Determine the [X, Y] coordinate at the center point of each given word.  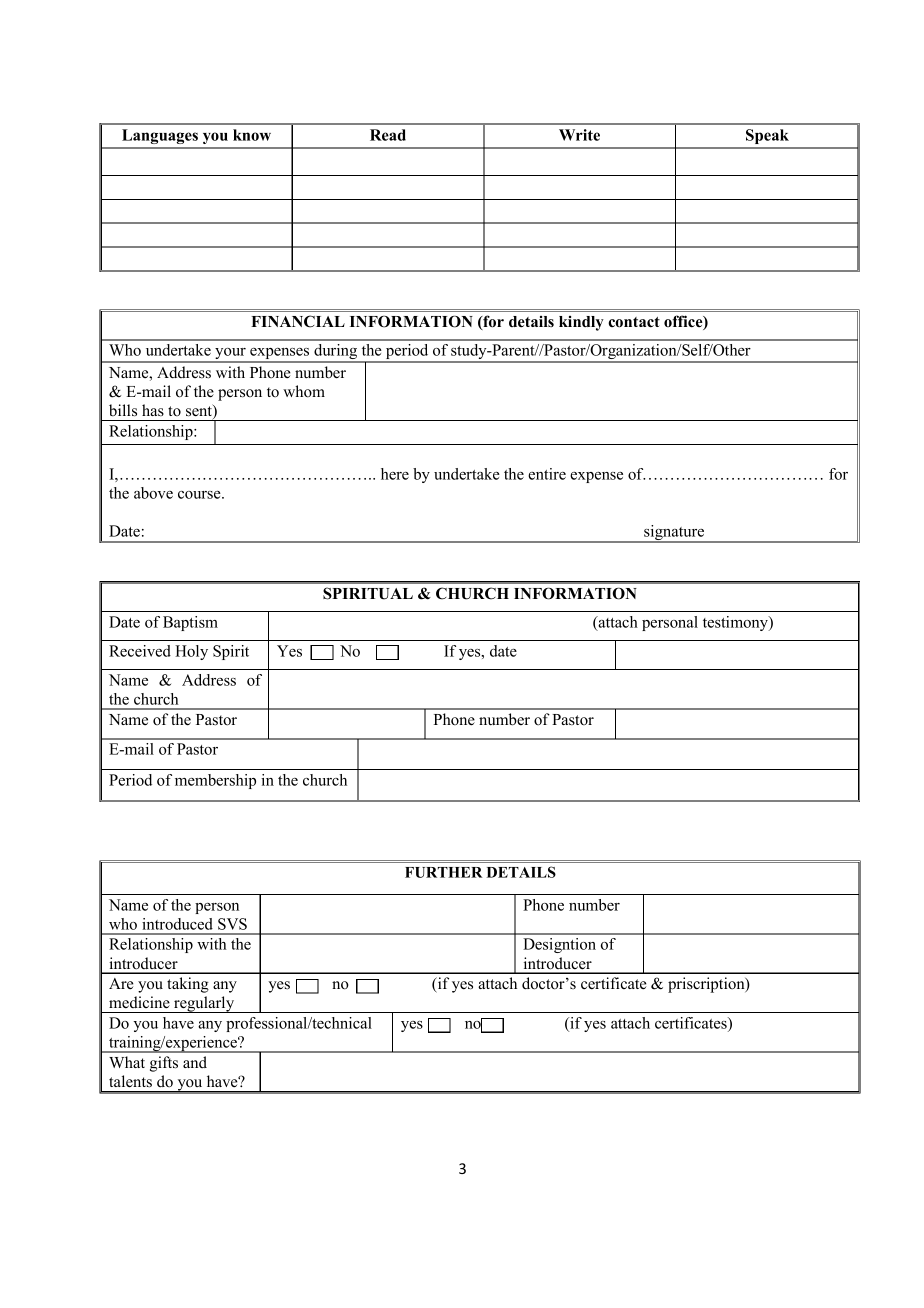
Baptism [190, 623]
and [195, 1062]
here [395, 474]
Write [579, 135]
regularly [204, 1004]
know [252, 135]
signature [674, 534]
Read [388, 135]
